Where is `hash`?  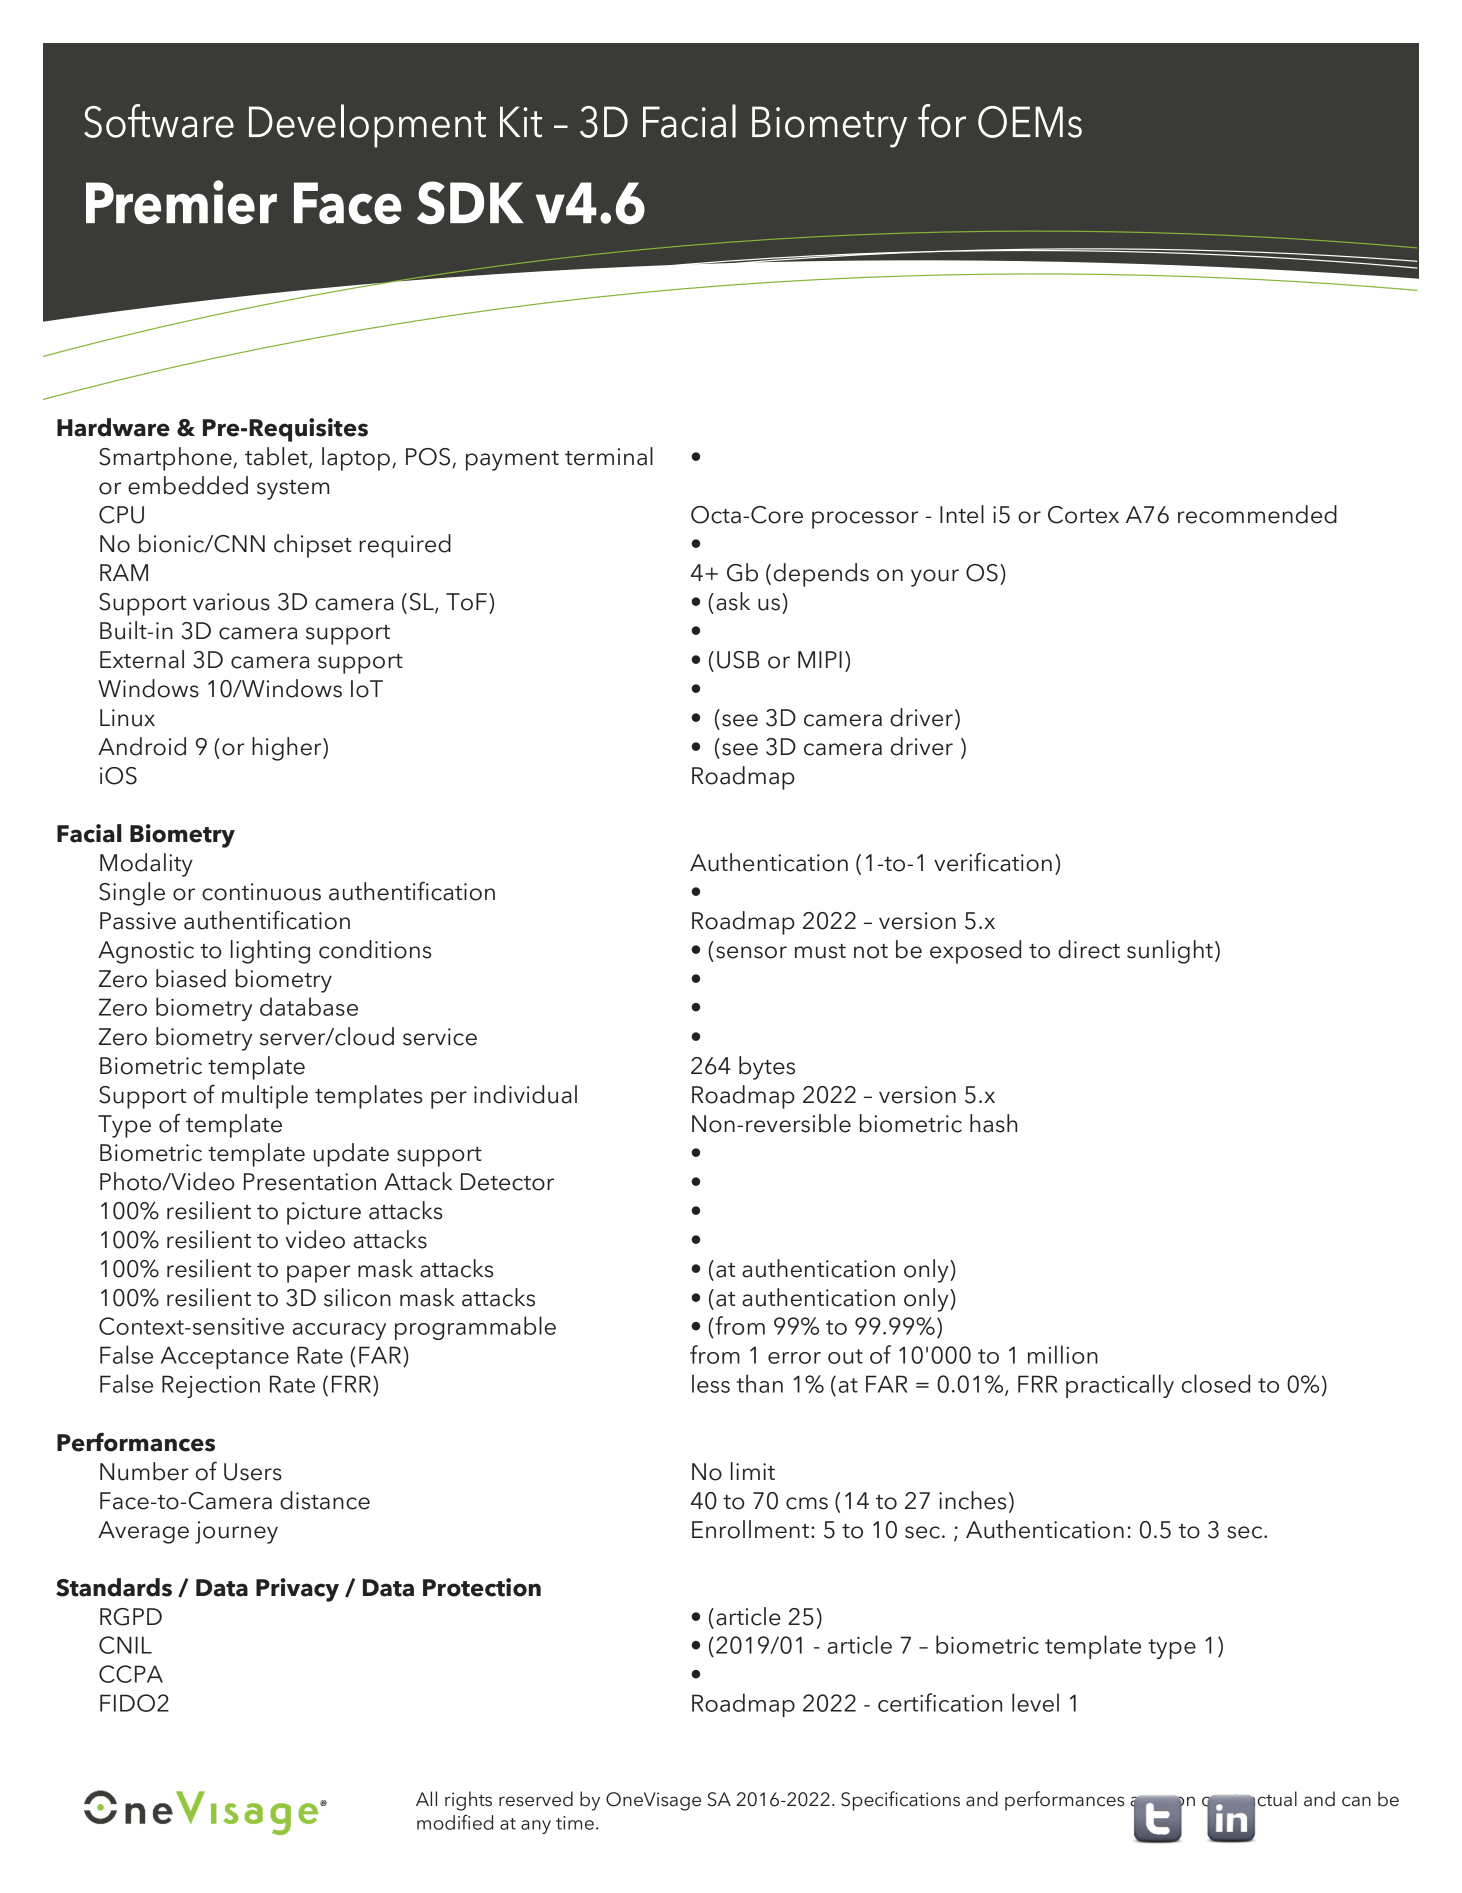
hash is located at coordinates (993, 1123).
